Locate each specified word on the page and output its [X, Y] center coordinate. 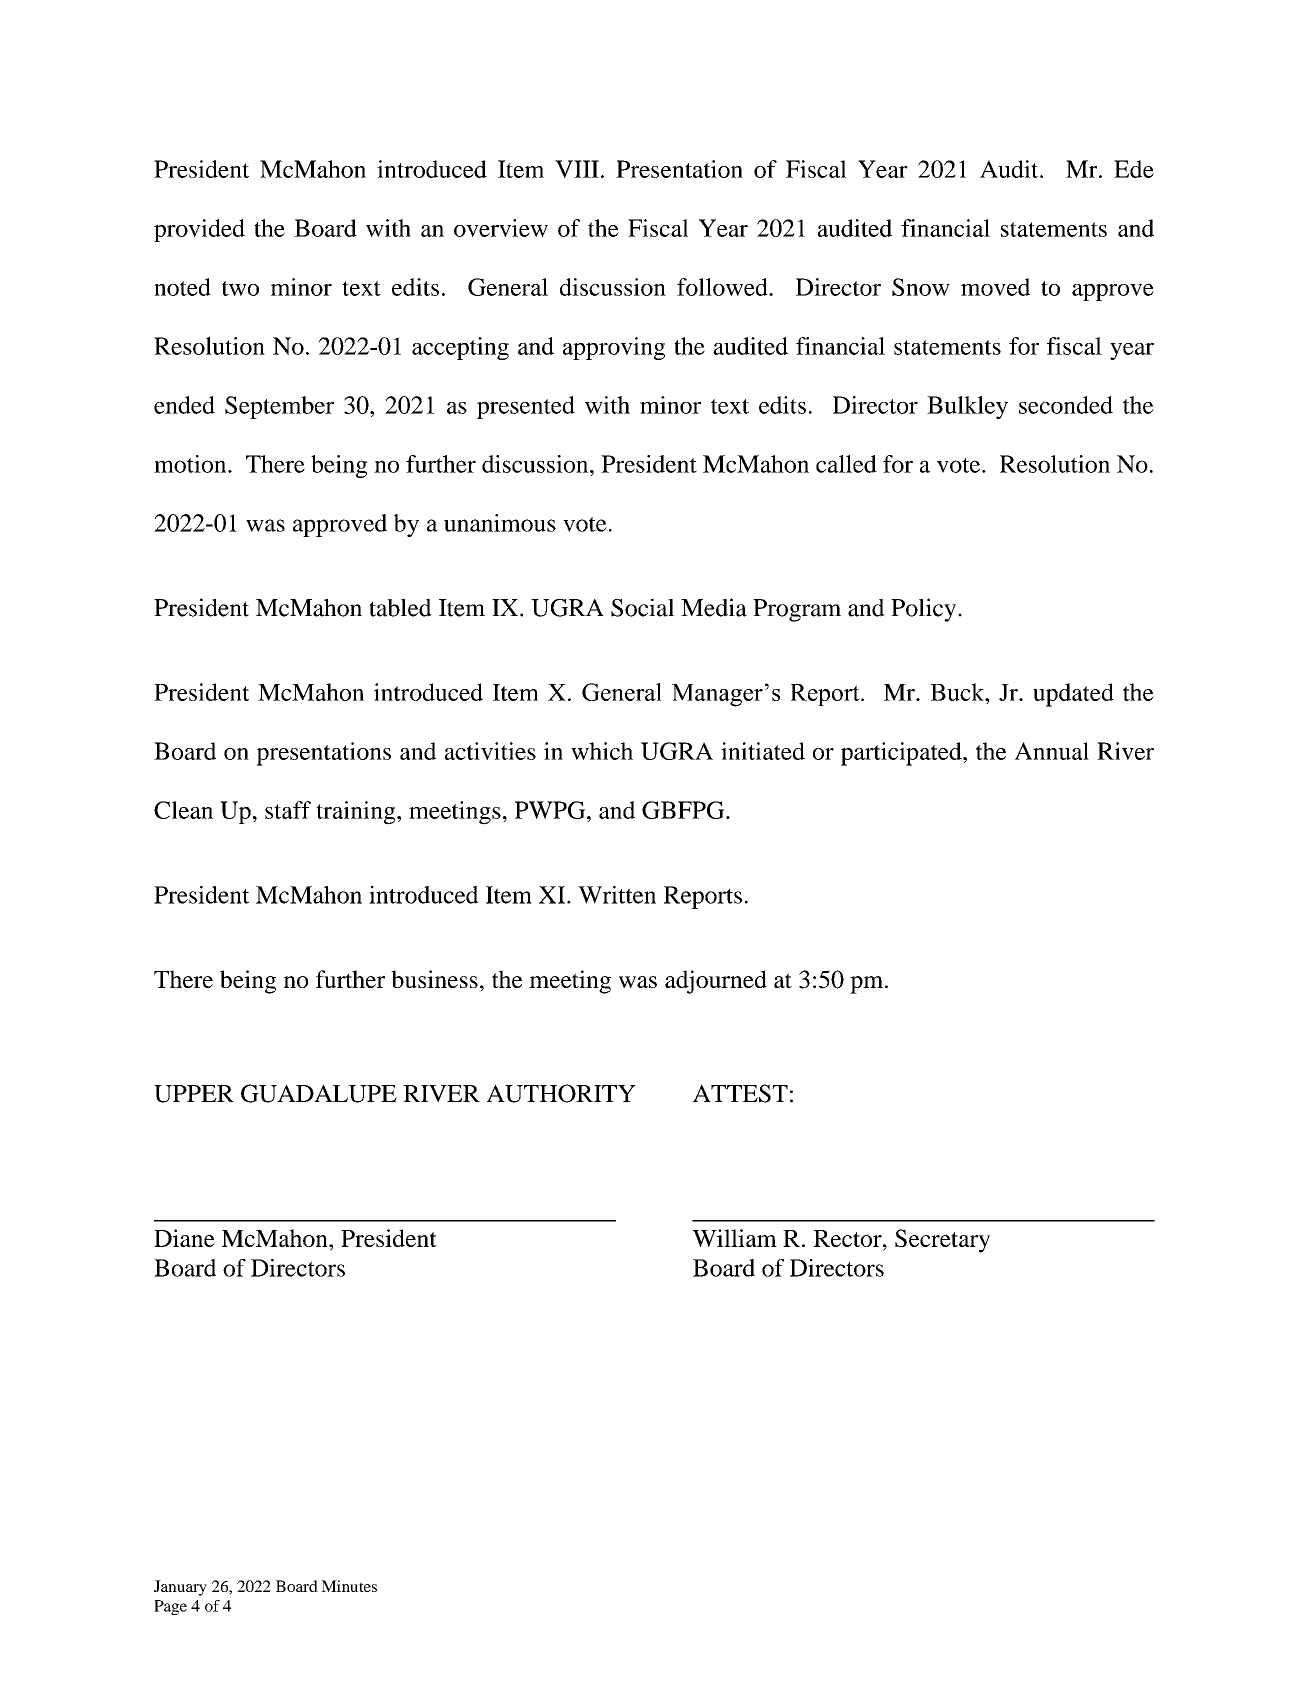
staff [288, 810]
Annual [1052, 751]
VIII [577, 169]
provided [199, 230]
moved [995, 287]
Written [617, 895]
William [735, 1238]
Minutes [349, 1586]
